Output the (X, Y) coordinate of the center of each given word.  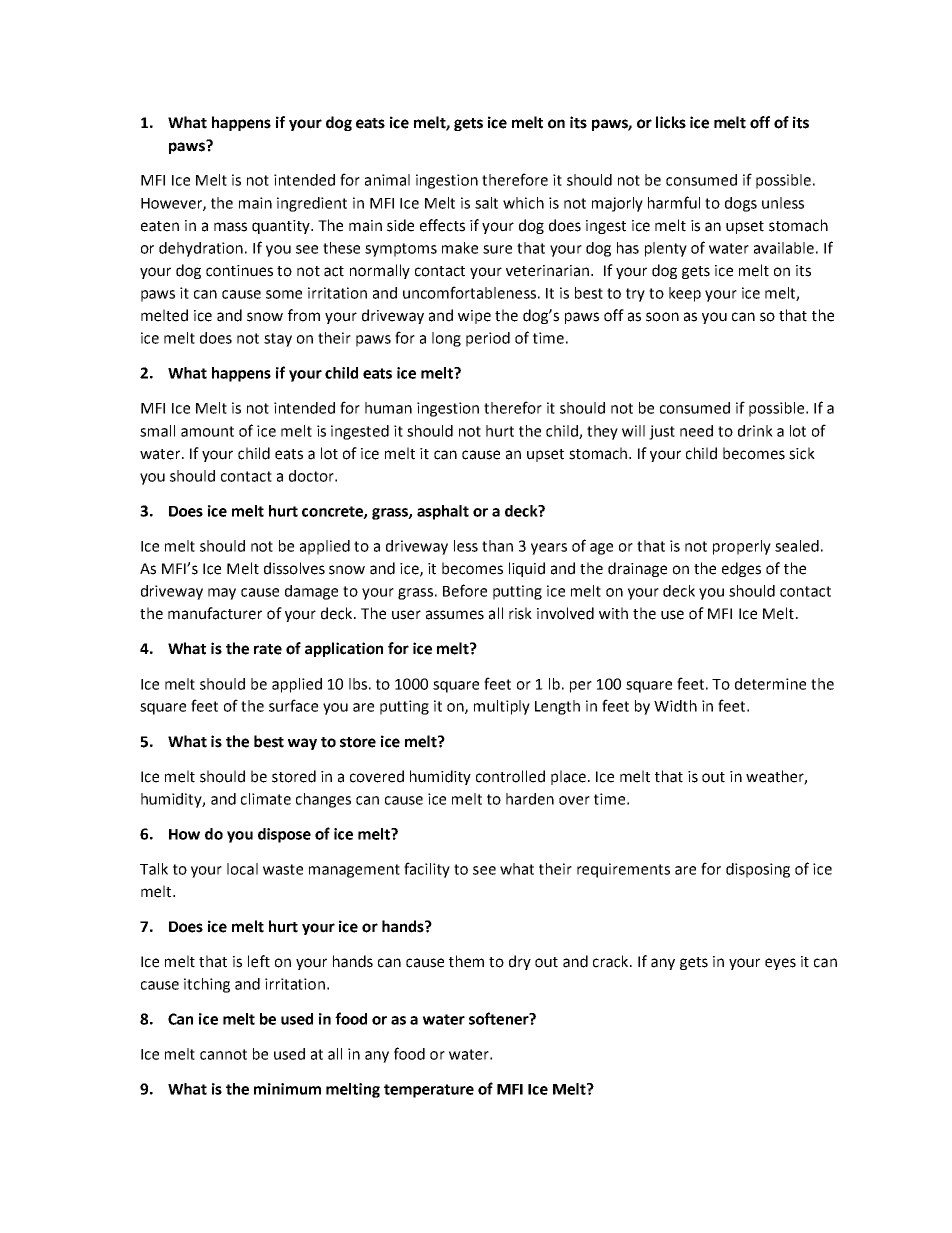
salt (486, 203)
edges (741, 569)
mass (230, 227)
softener (500, 1018)
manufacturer (215, 613)
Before (465, 590)
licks (671, 122)
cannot (223, 1054)
